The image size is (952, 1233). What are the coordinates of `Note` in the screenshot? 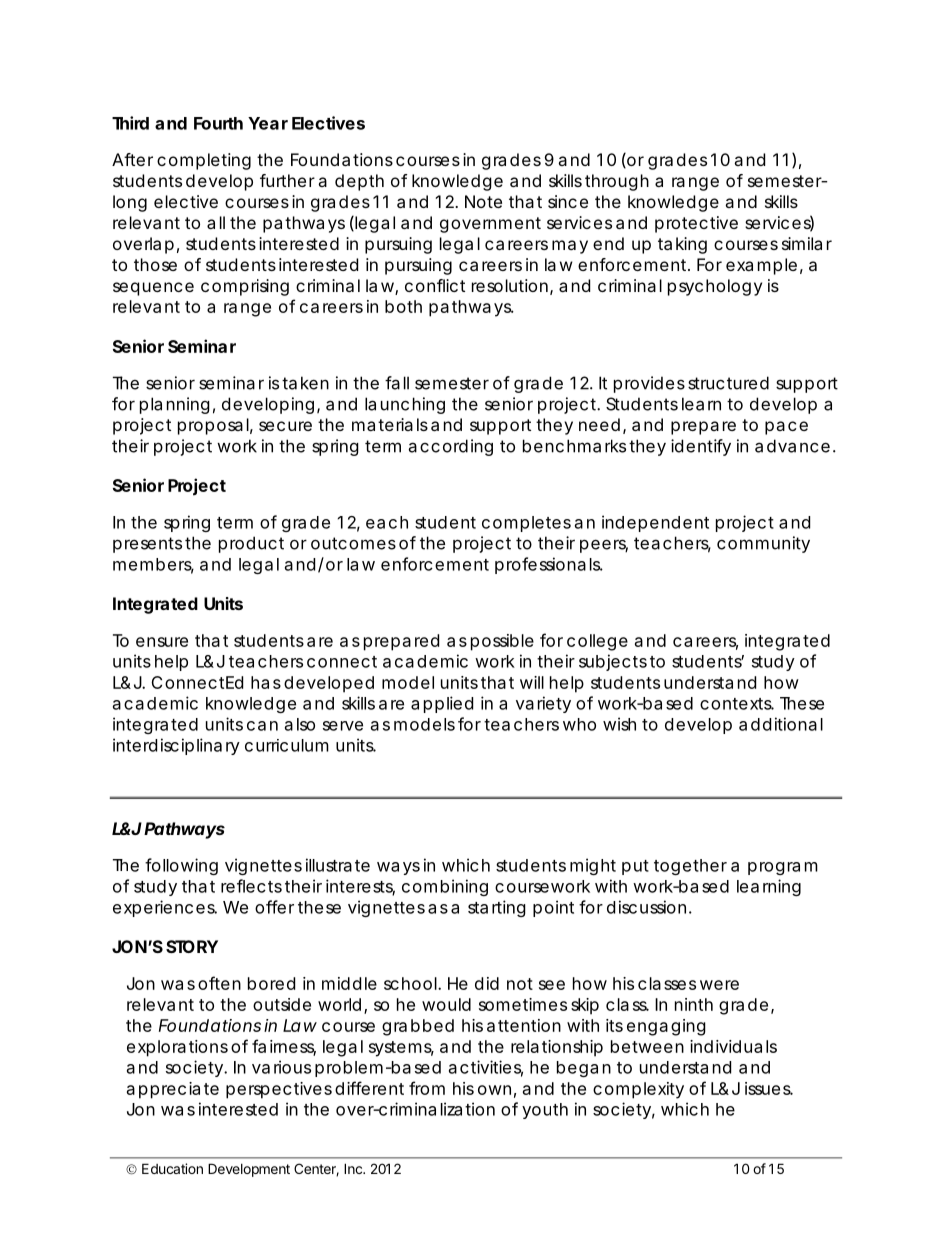 It's located at (483, 201).
